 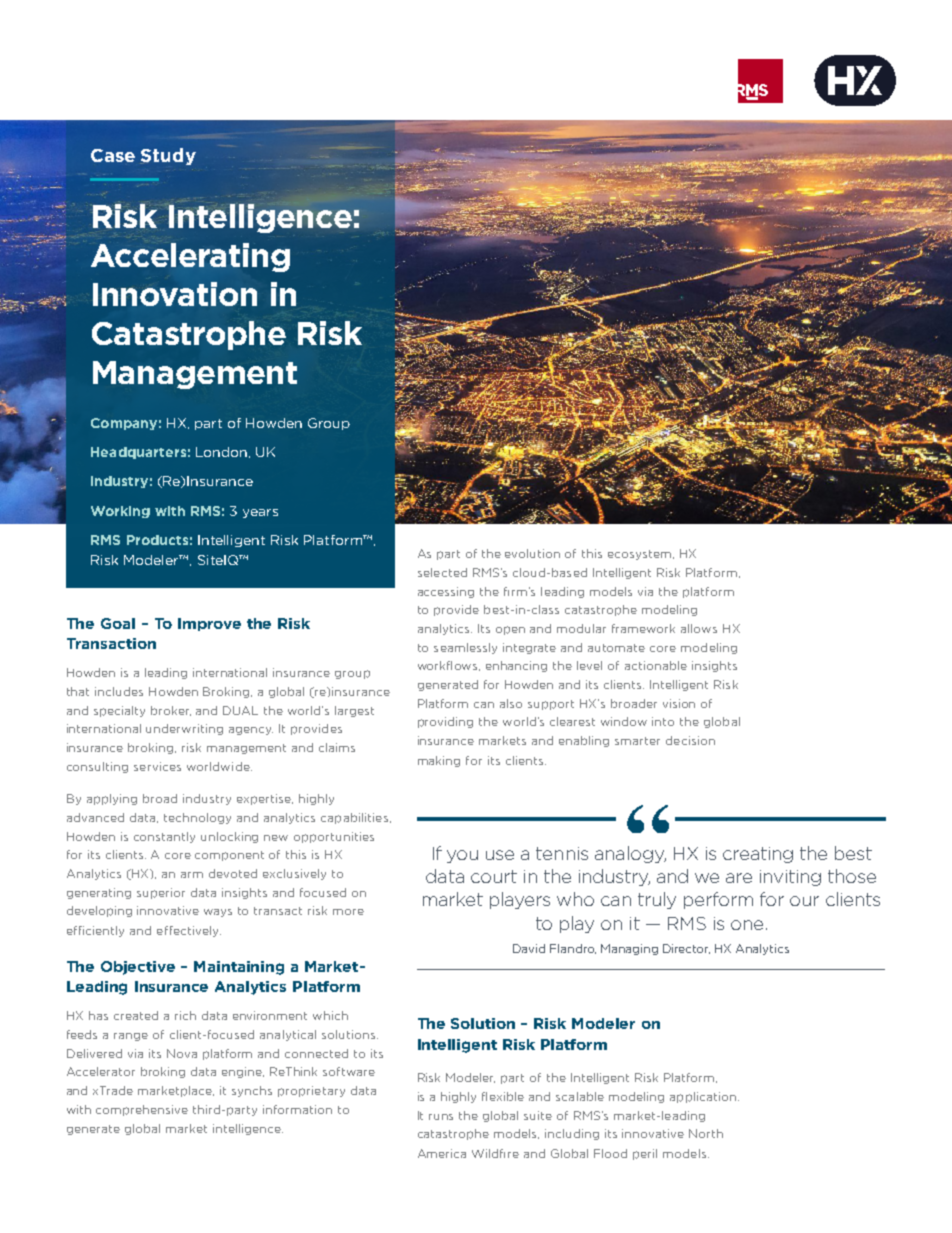 I want to click on court, so click(x=494, y=876).
